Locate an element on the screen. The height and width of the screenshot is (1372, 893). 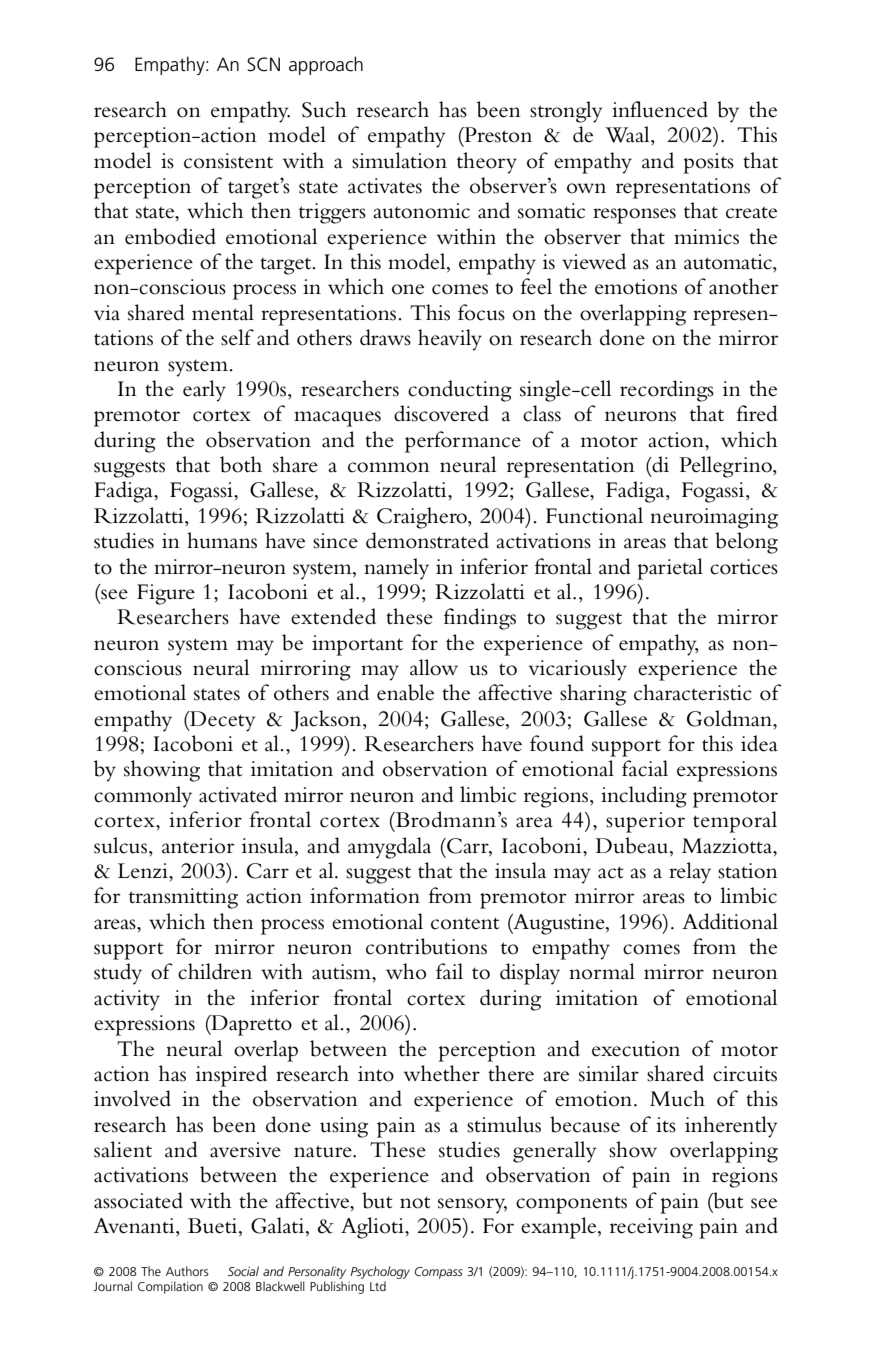
anterior is located at coordinates (198, 846).
